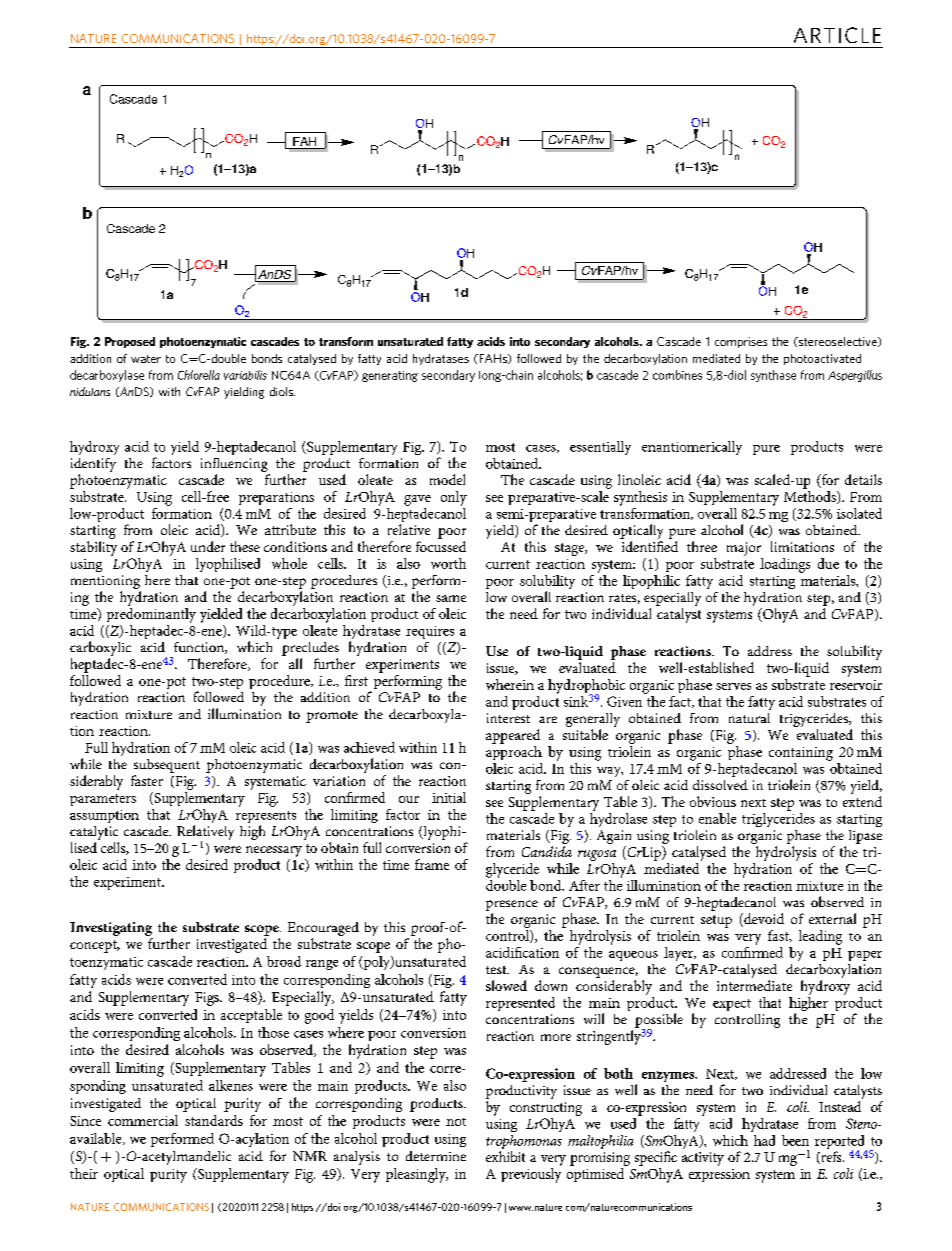 The image size is (952, 1251). Describe the element at coordinates (167, 766) in the document. I see `subsequent` at that location.
